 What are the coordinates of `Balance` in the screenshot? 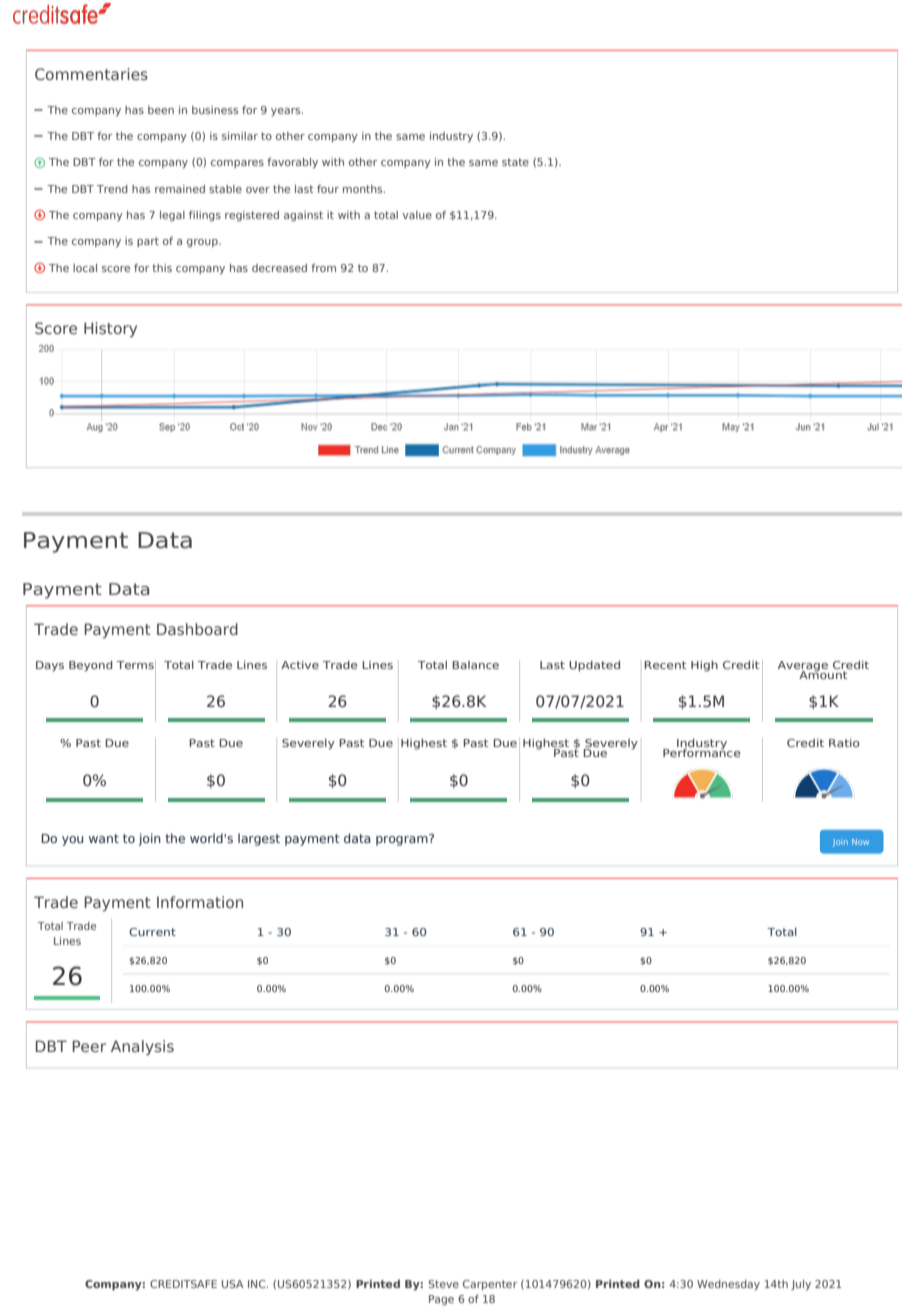 It's located at (475, 665).
